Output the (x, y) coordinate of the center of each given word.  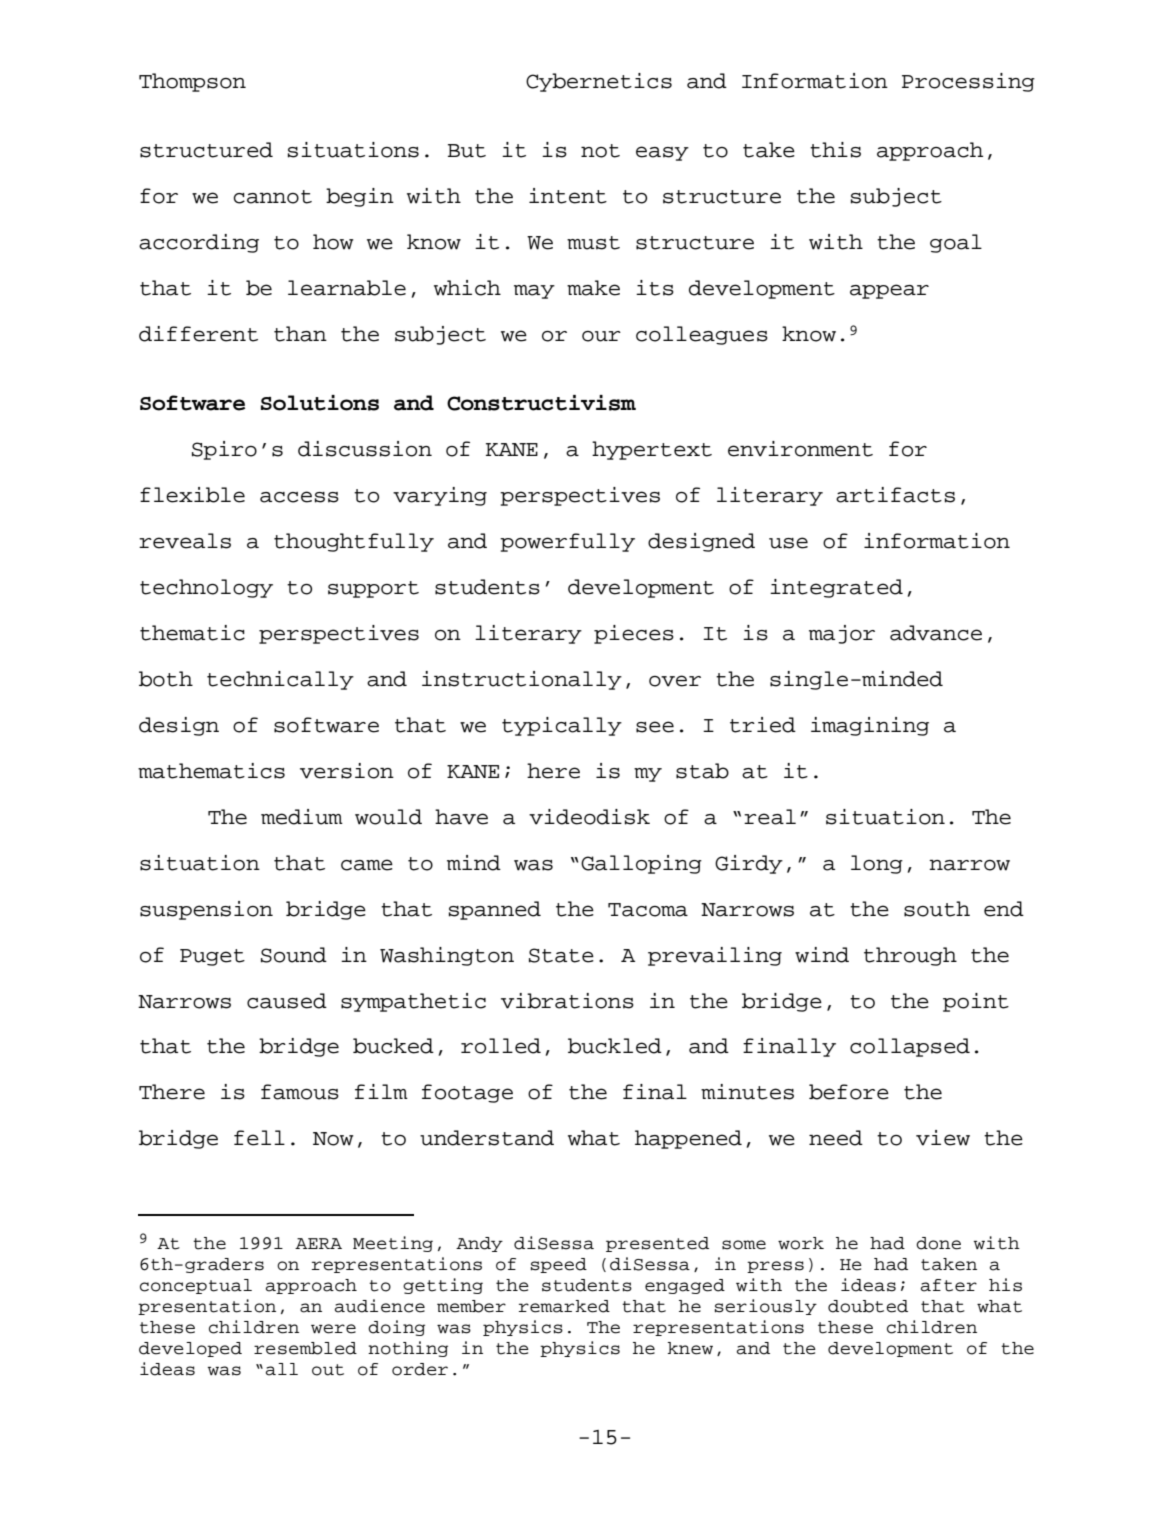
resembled (305, 1348)
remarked (564, 1306)
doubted (868, 1306)
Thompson (192, 82)
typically (562, 726)
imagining (870, 726)
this (835, 150)
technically (280, 680)
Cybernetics (599, 82)
